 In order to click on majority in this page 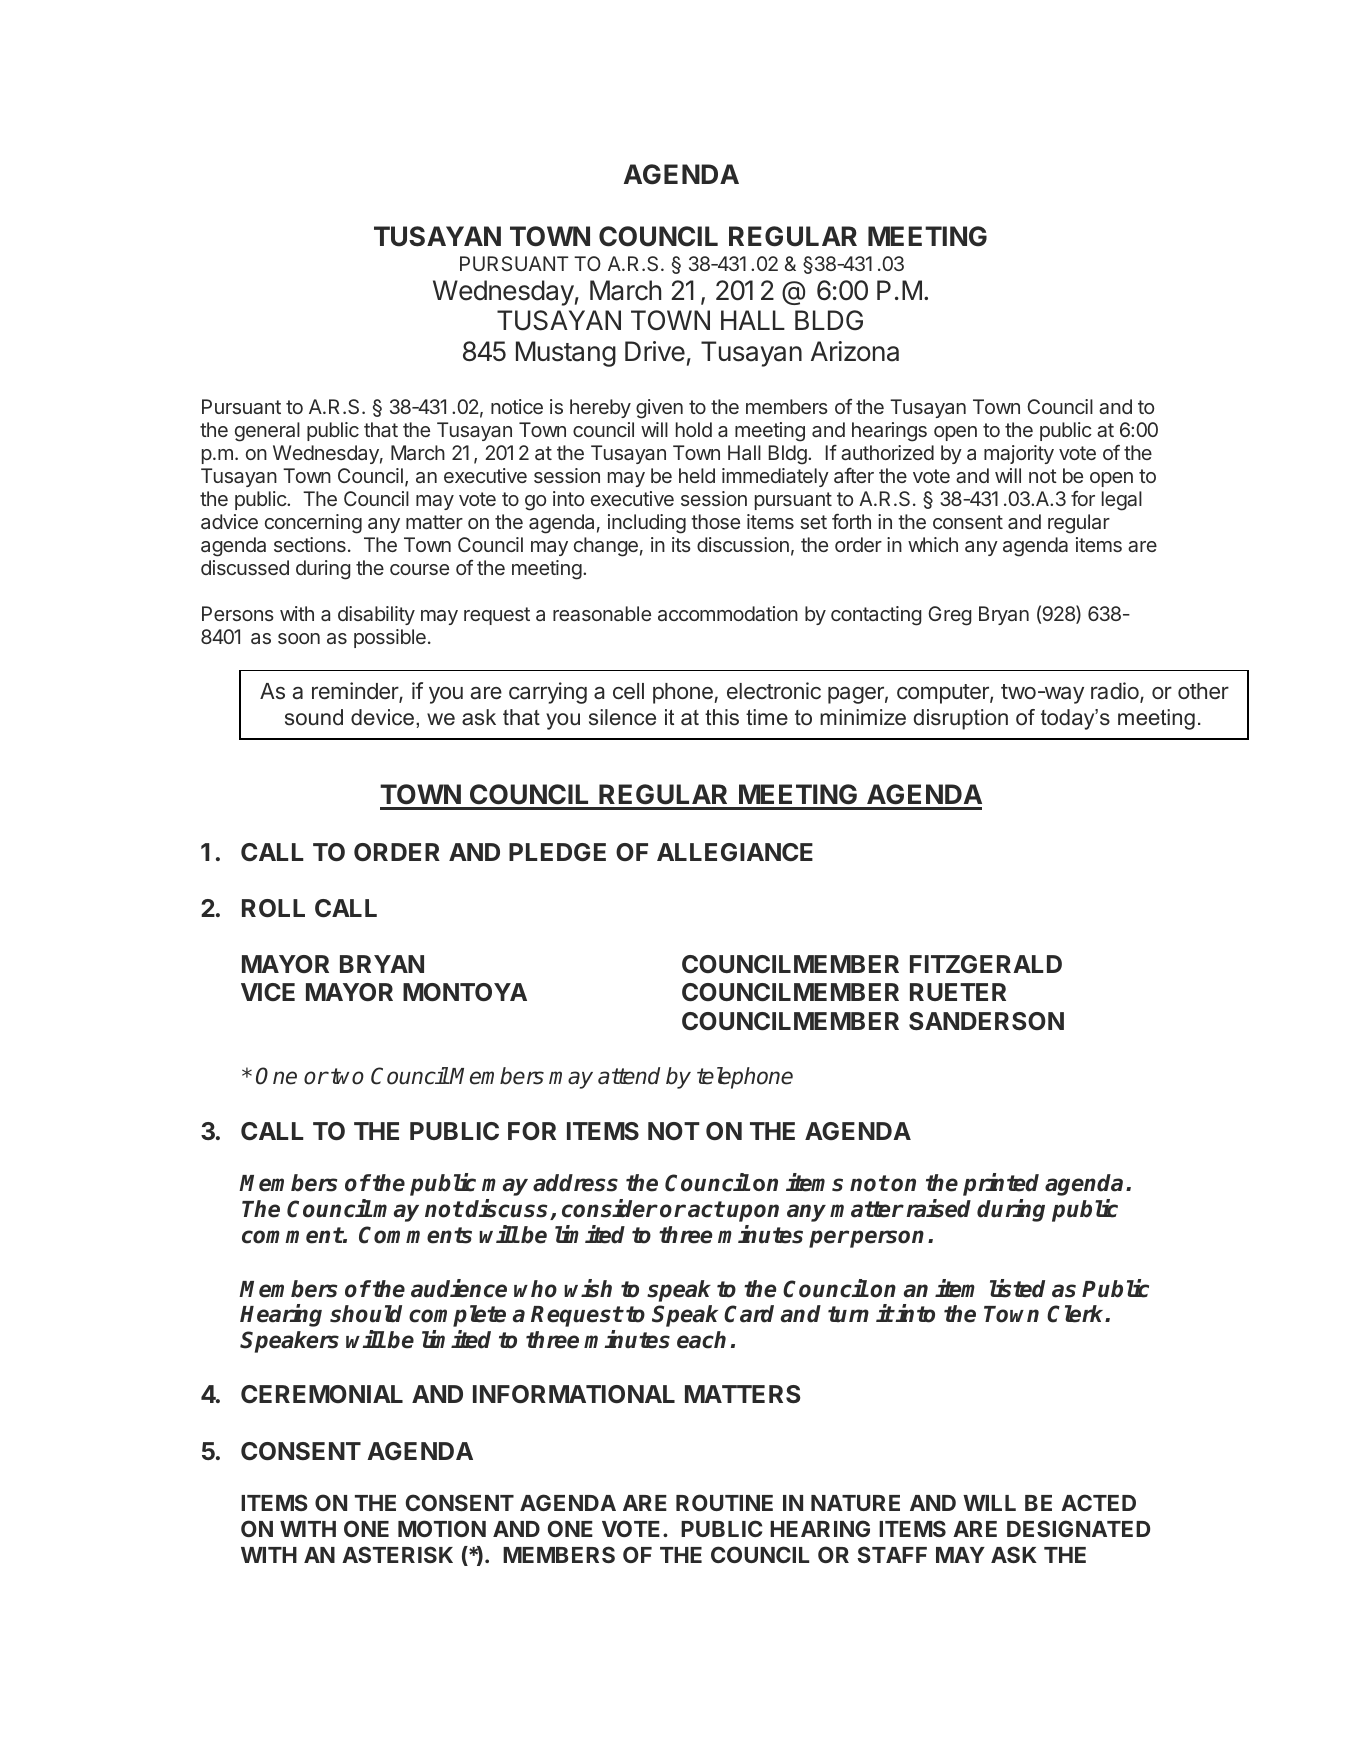, I will do `click(1019, 454)`.
